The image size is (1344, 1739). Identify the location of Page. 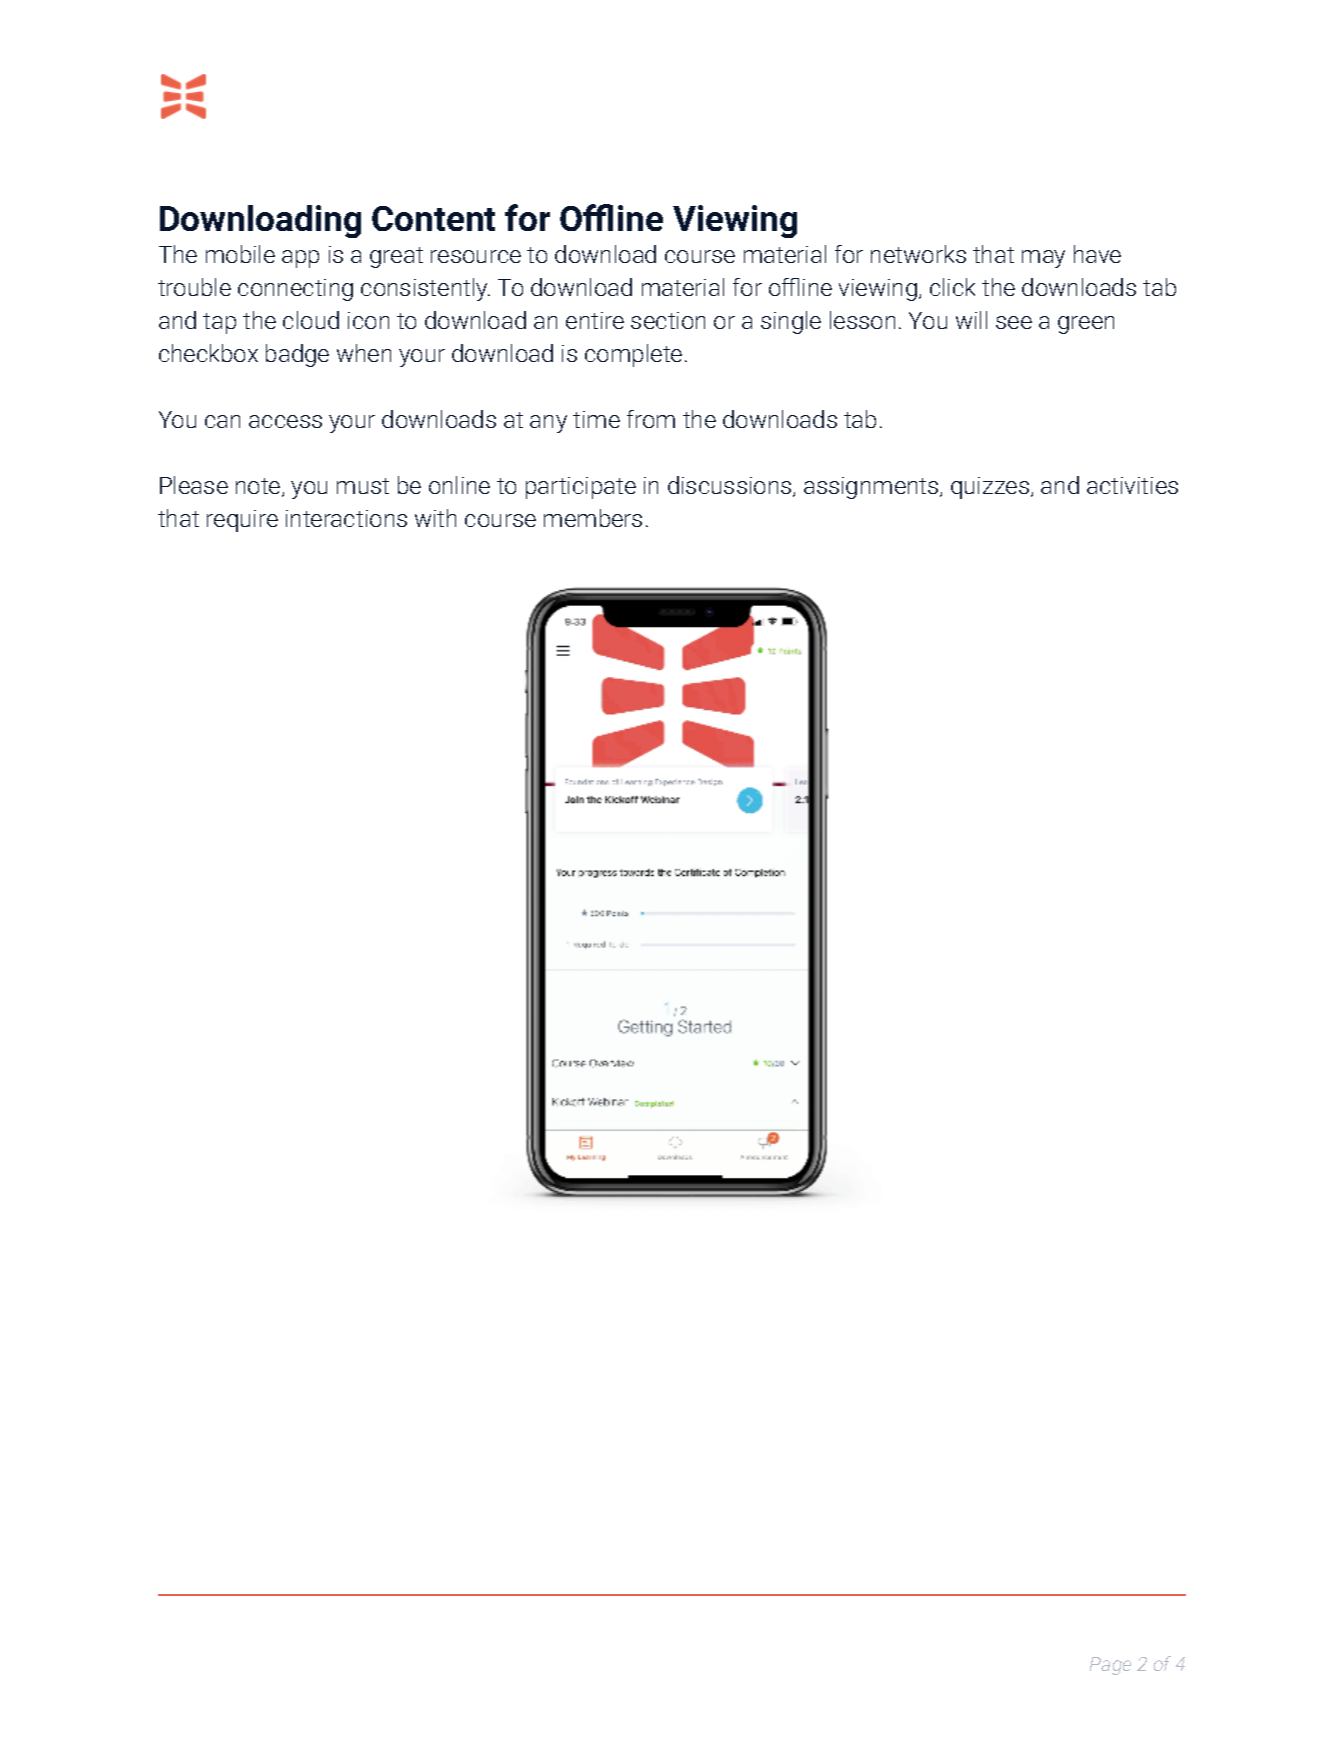
(1110, 1666).
